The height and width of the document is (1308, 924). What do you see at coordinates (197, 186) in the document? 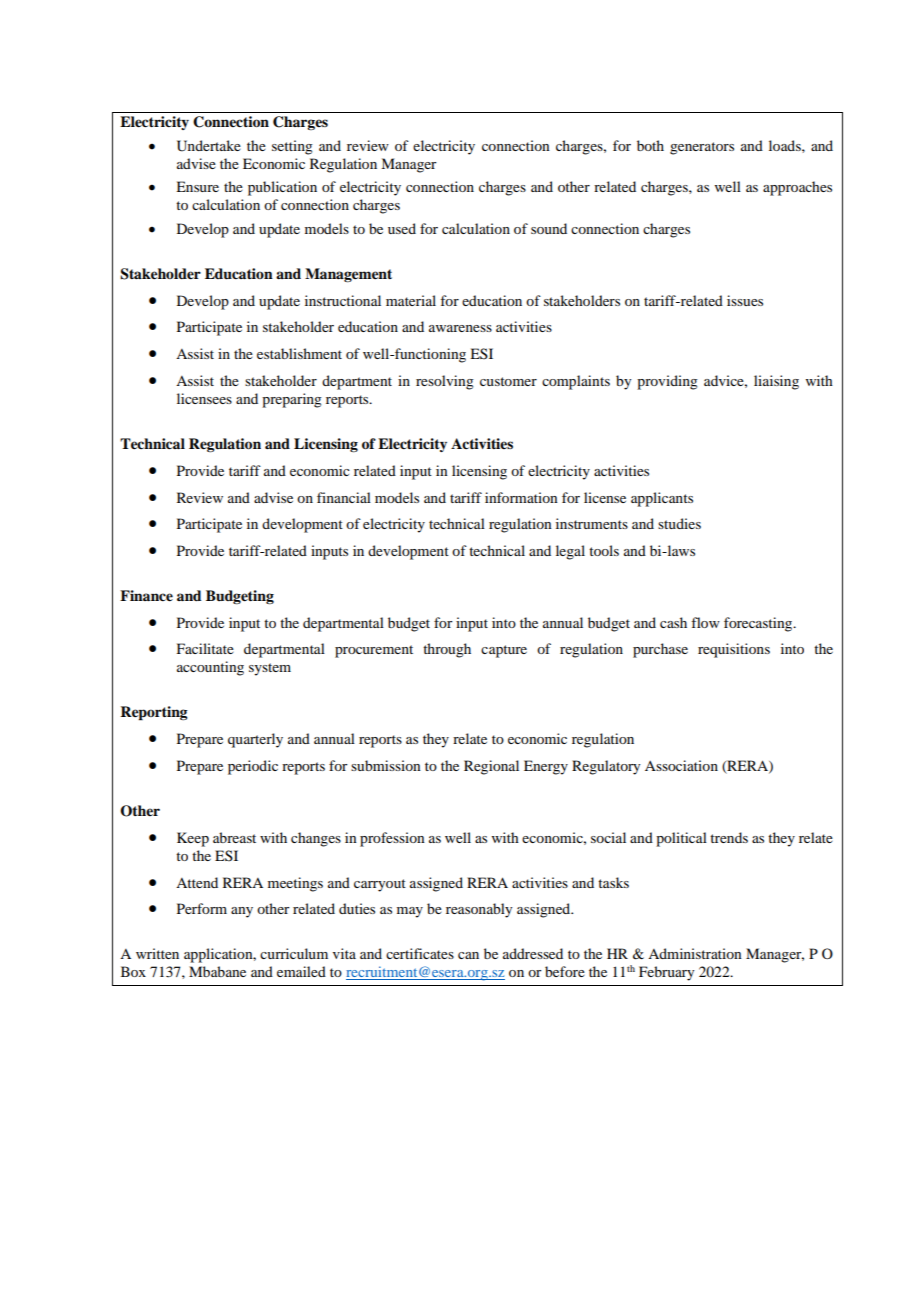
I see `Ensure` at bounding box center [197, 186].
